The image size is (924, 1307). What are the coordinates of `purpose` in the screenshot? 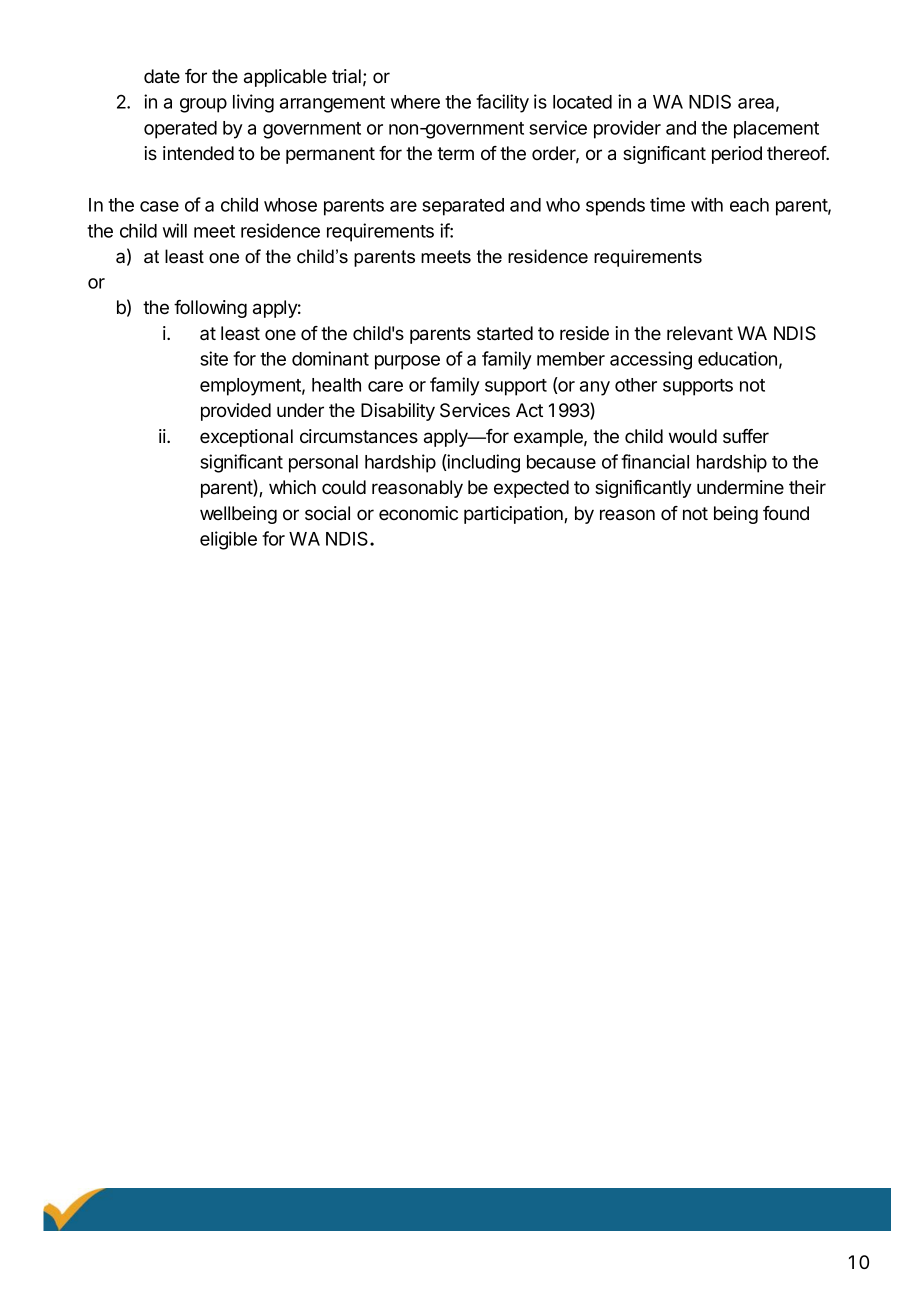 It's located at (407, 362).
